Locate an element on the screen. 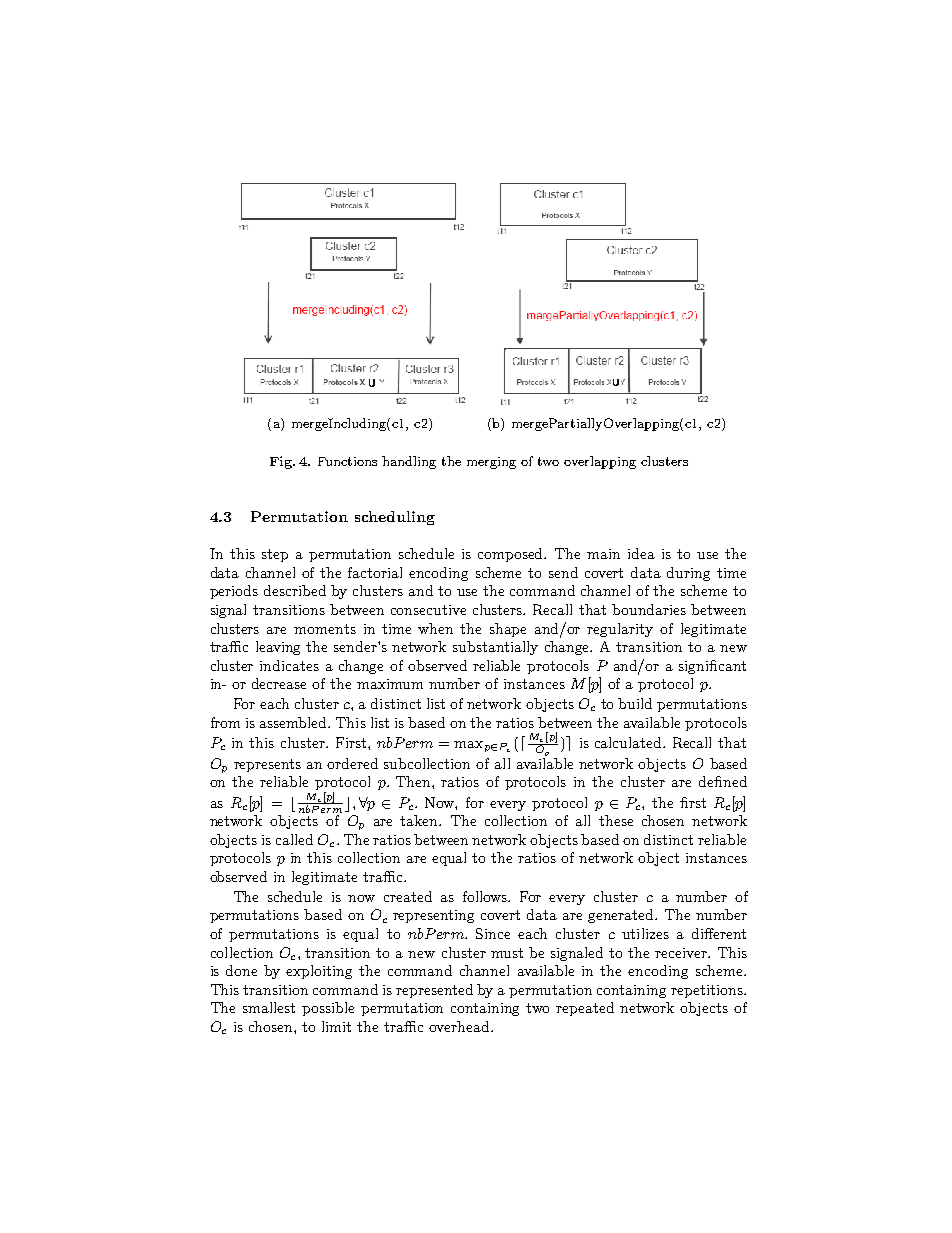 The width and height of the screenshot is (952, 1233). smallest is located at coordinates (269, 1007).
